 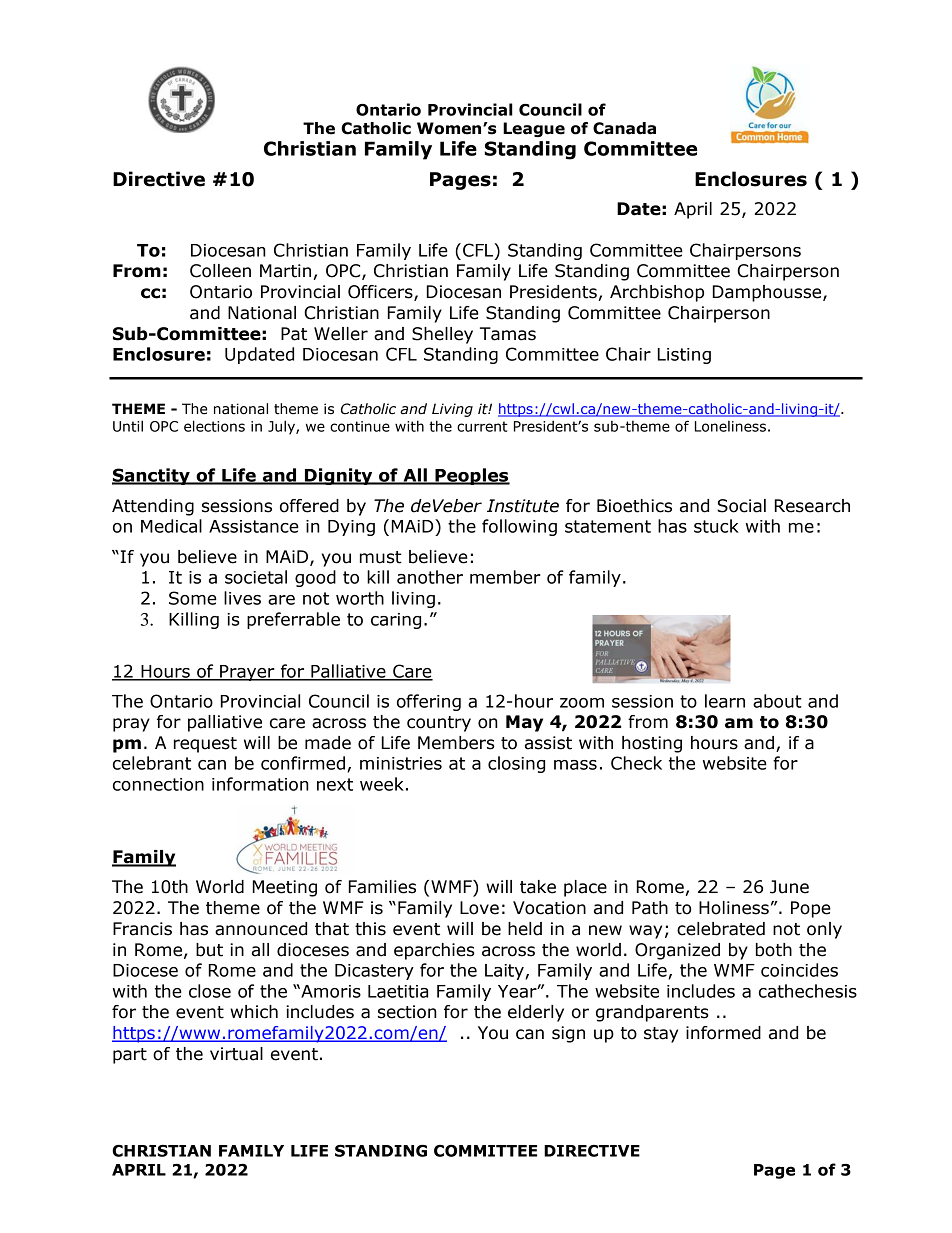 I want to click on information, so click(x=260, y=784).
